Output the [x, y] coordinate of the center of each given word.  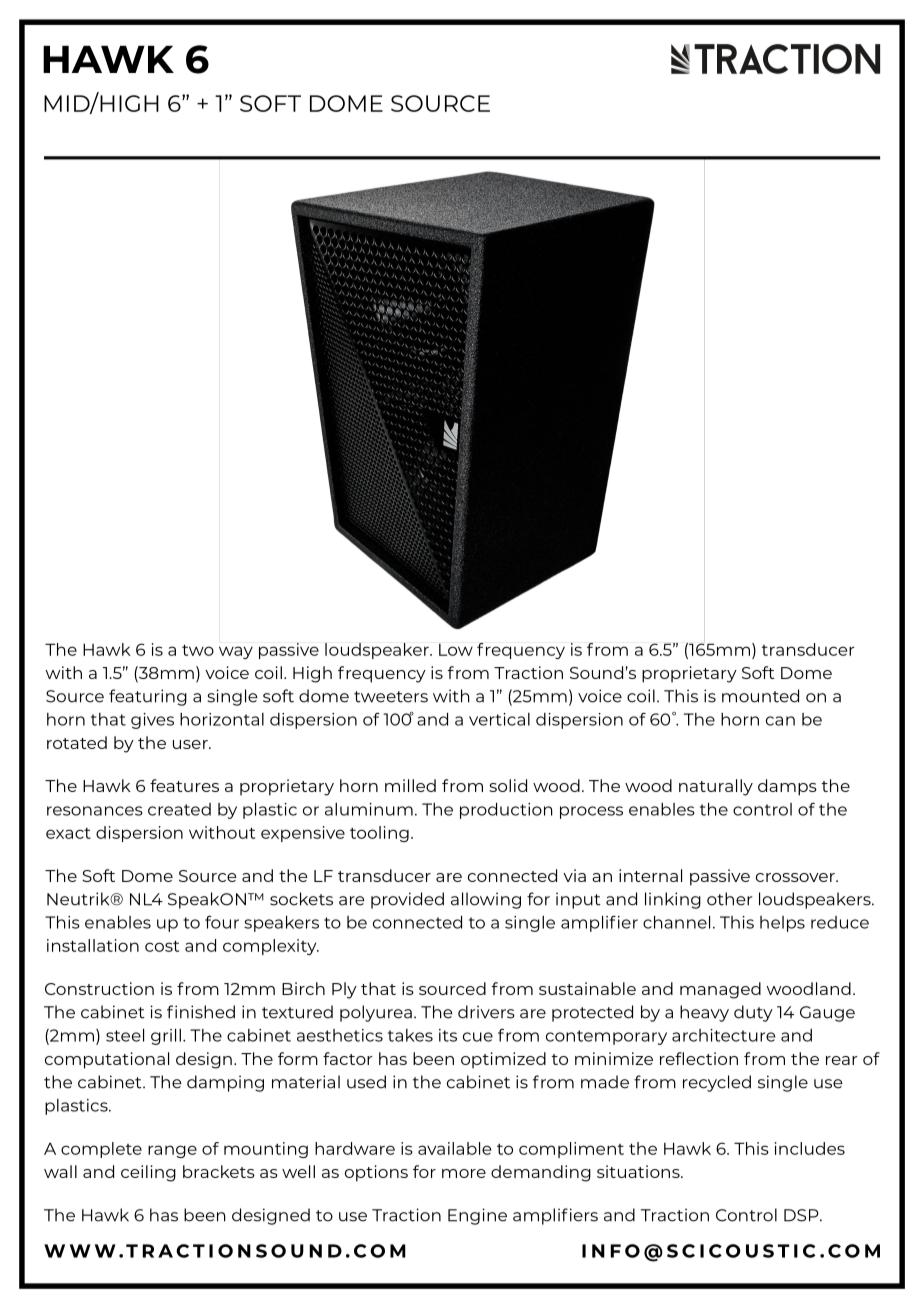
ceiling [148, 1173]
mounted [760, 696]
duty [753, 1013]
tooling [379, 834]
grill [166, 1037]
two [198, 650]
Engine [477, 1216]
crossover [796, 877]
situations [639, 1171]
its [448, 1035]
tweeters [391, 697]
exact [68, 833]
